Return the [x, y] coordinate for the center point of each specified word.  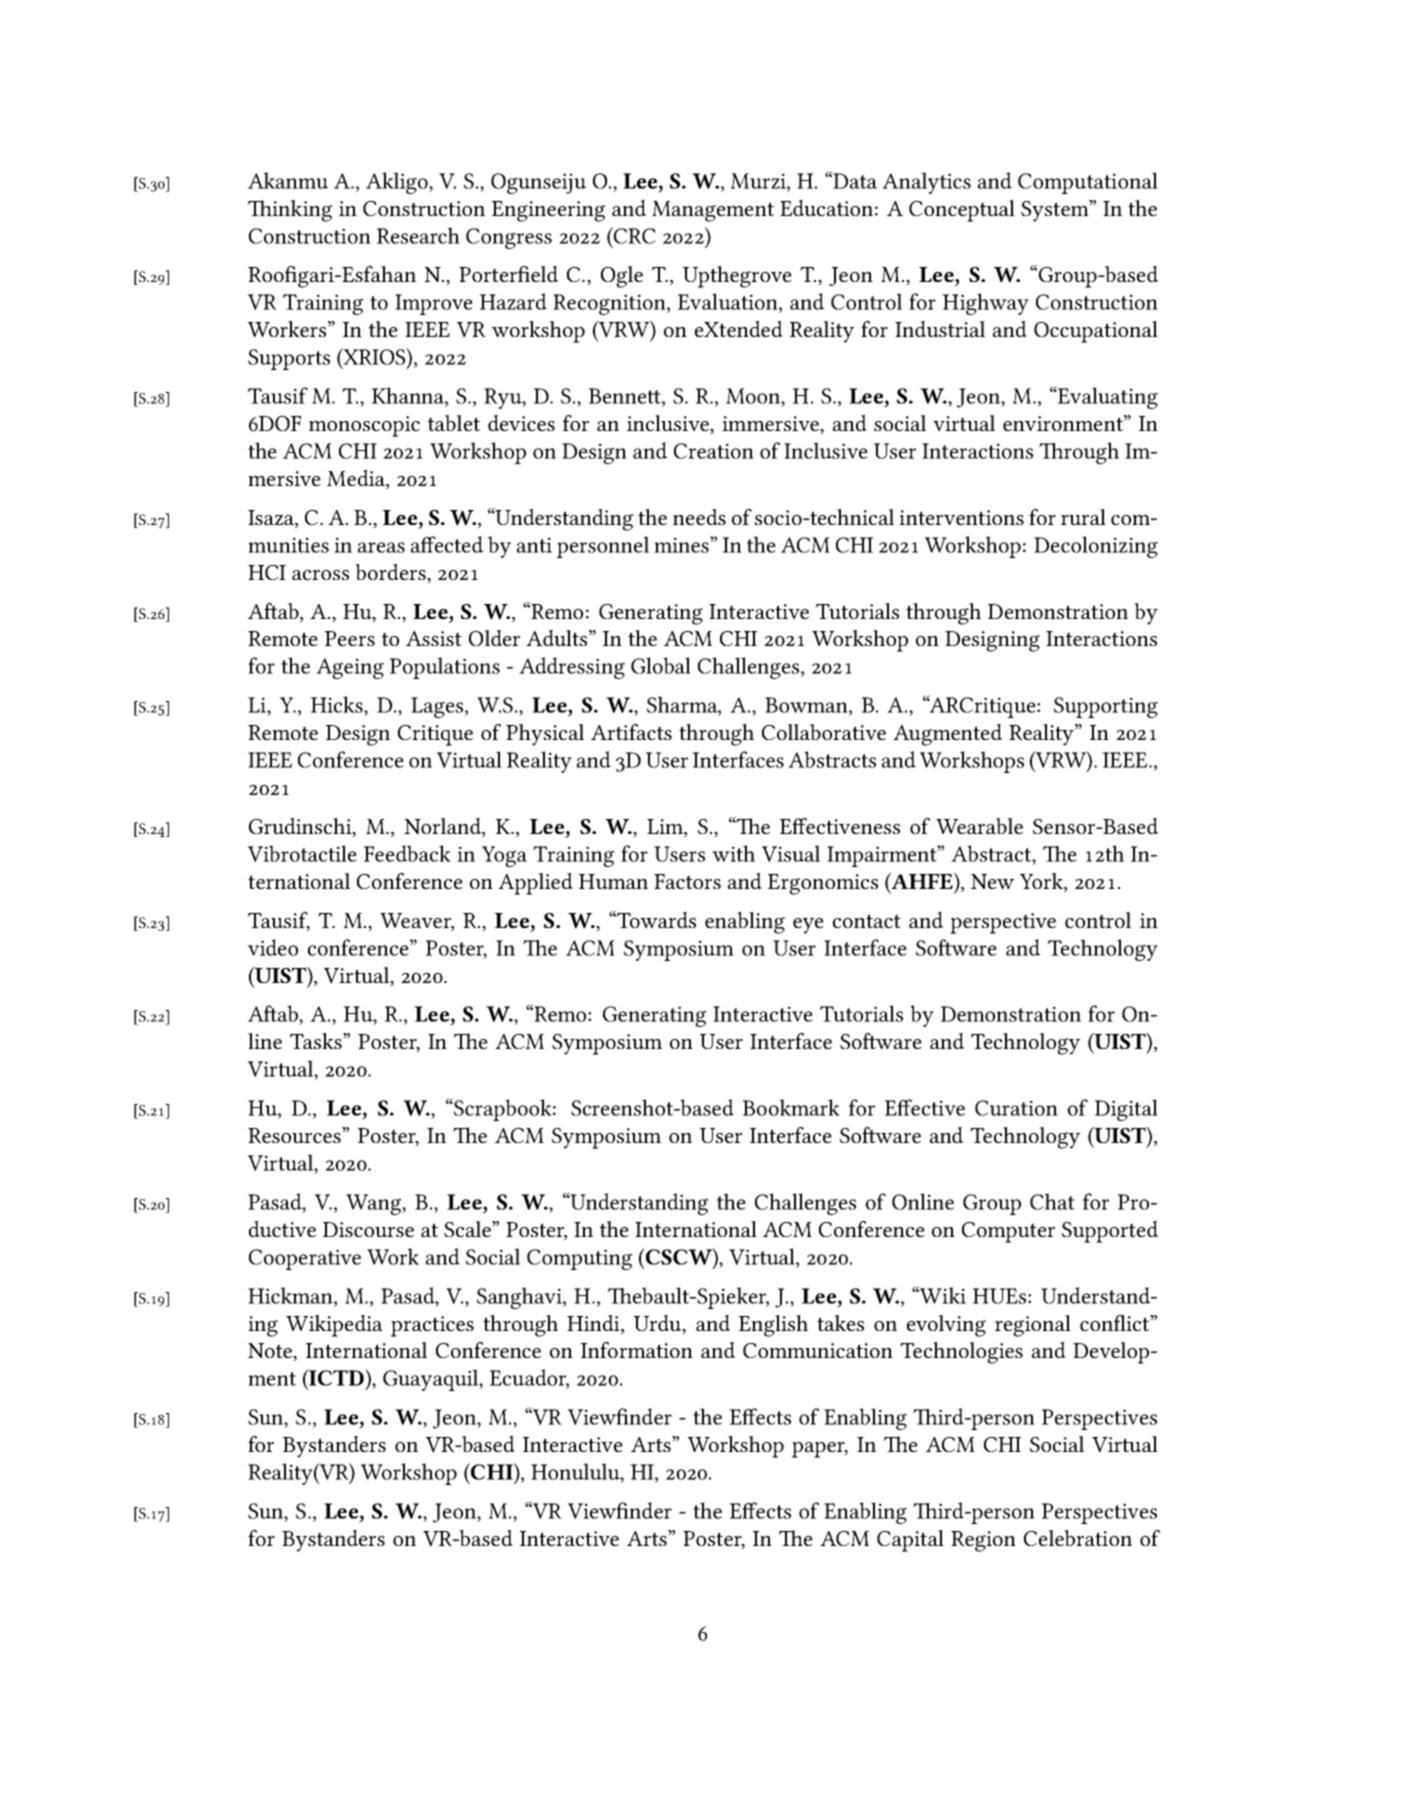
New [992, 882]
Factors [687, 881]
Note [271, 1352]
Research [418, 235]
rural [1083, 517]
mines [682, 545]
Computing [579, 1259]
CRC [634, 235]
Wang [374, 1204]
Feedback [407, 853]
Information [637, 1350]
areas [381, 547]
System [1056, 211]
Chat [1052, 1201]
